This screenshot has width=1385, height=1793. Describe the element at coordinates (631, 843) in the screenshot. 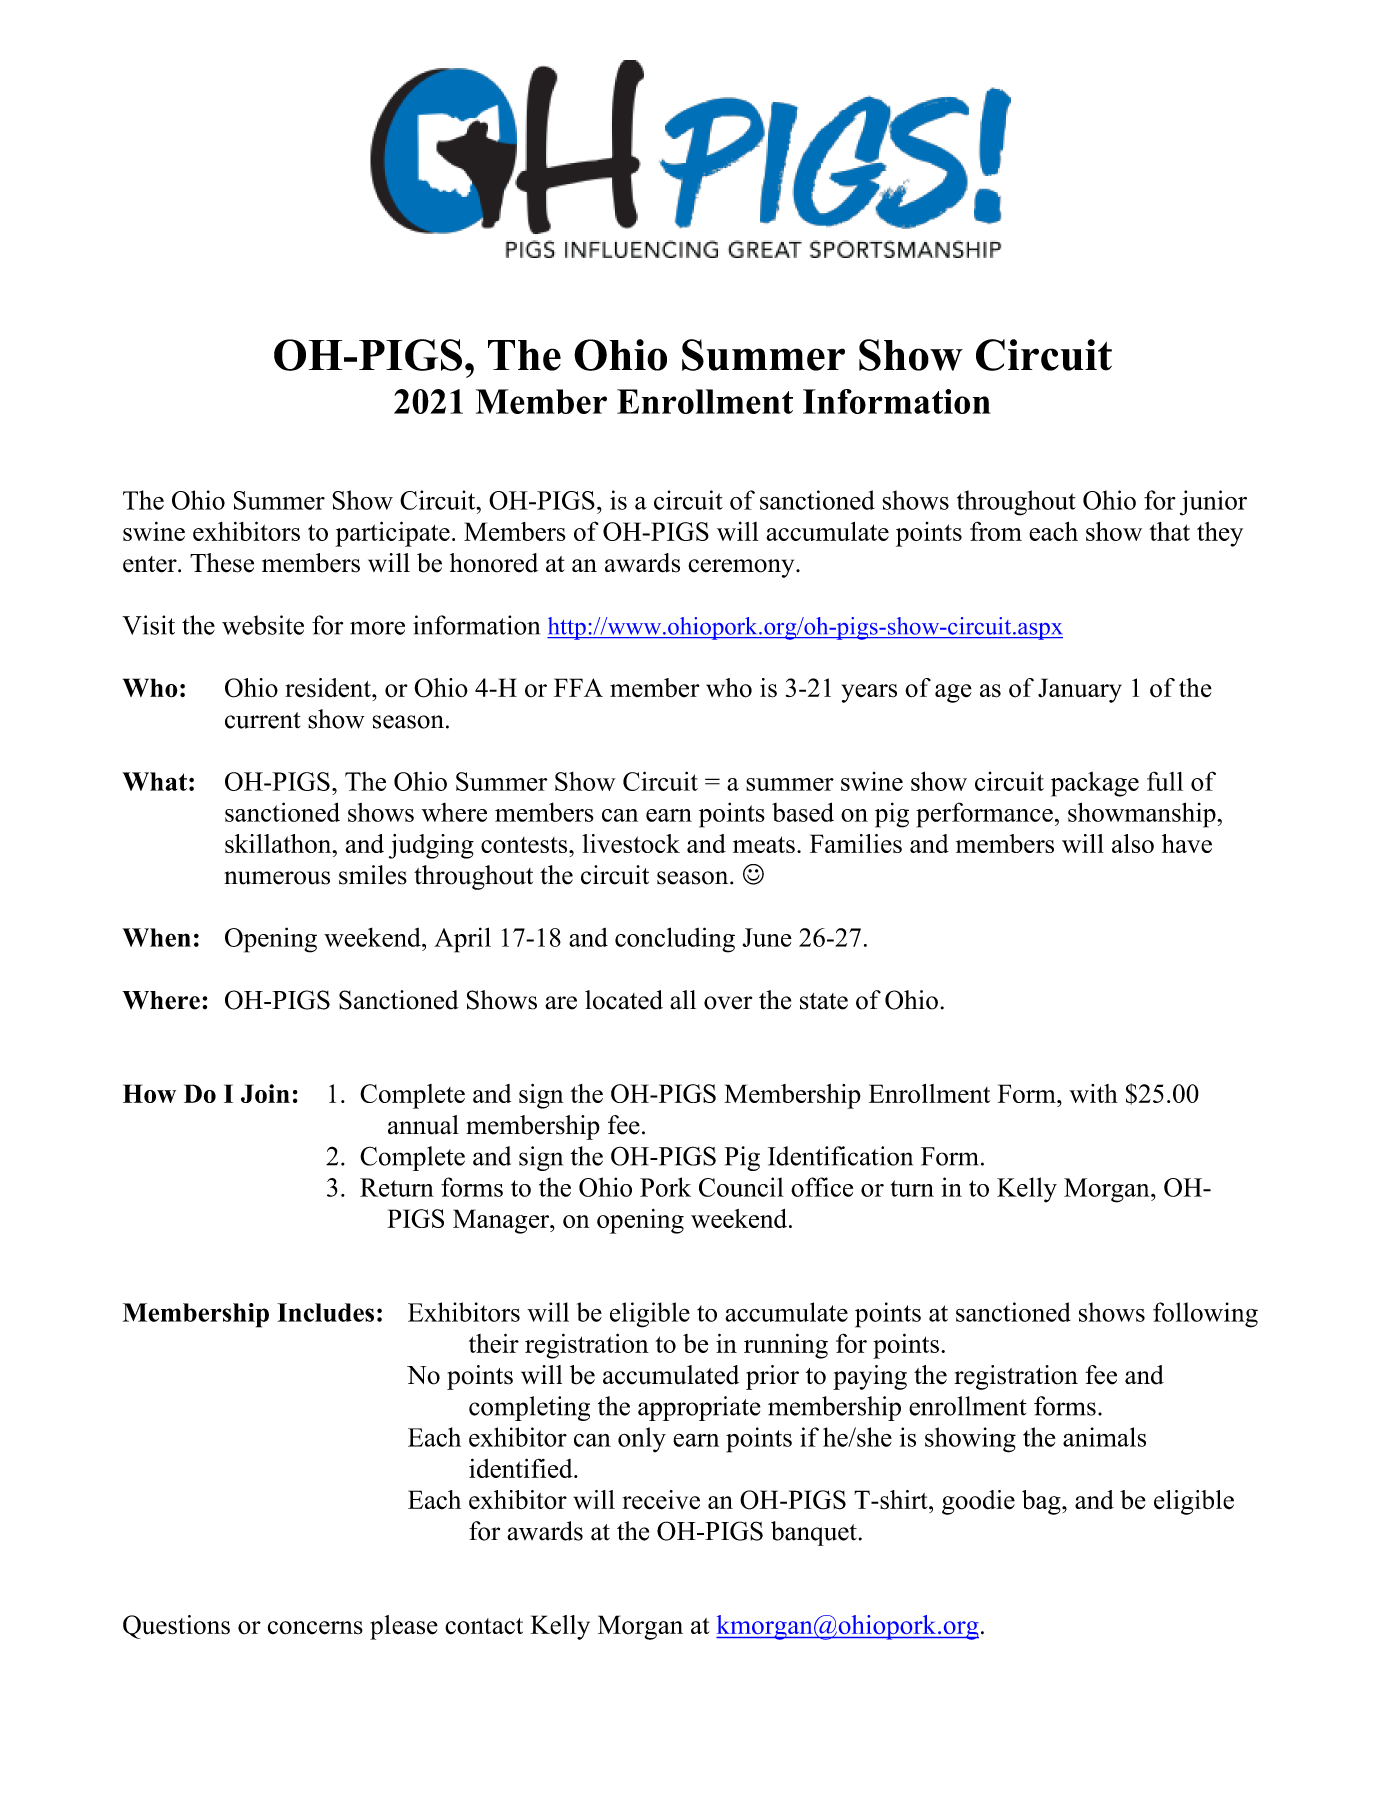

I see `livestock` at that location.
